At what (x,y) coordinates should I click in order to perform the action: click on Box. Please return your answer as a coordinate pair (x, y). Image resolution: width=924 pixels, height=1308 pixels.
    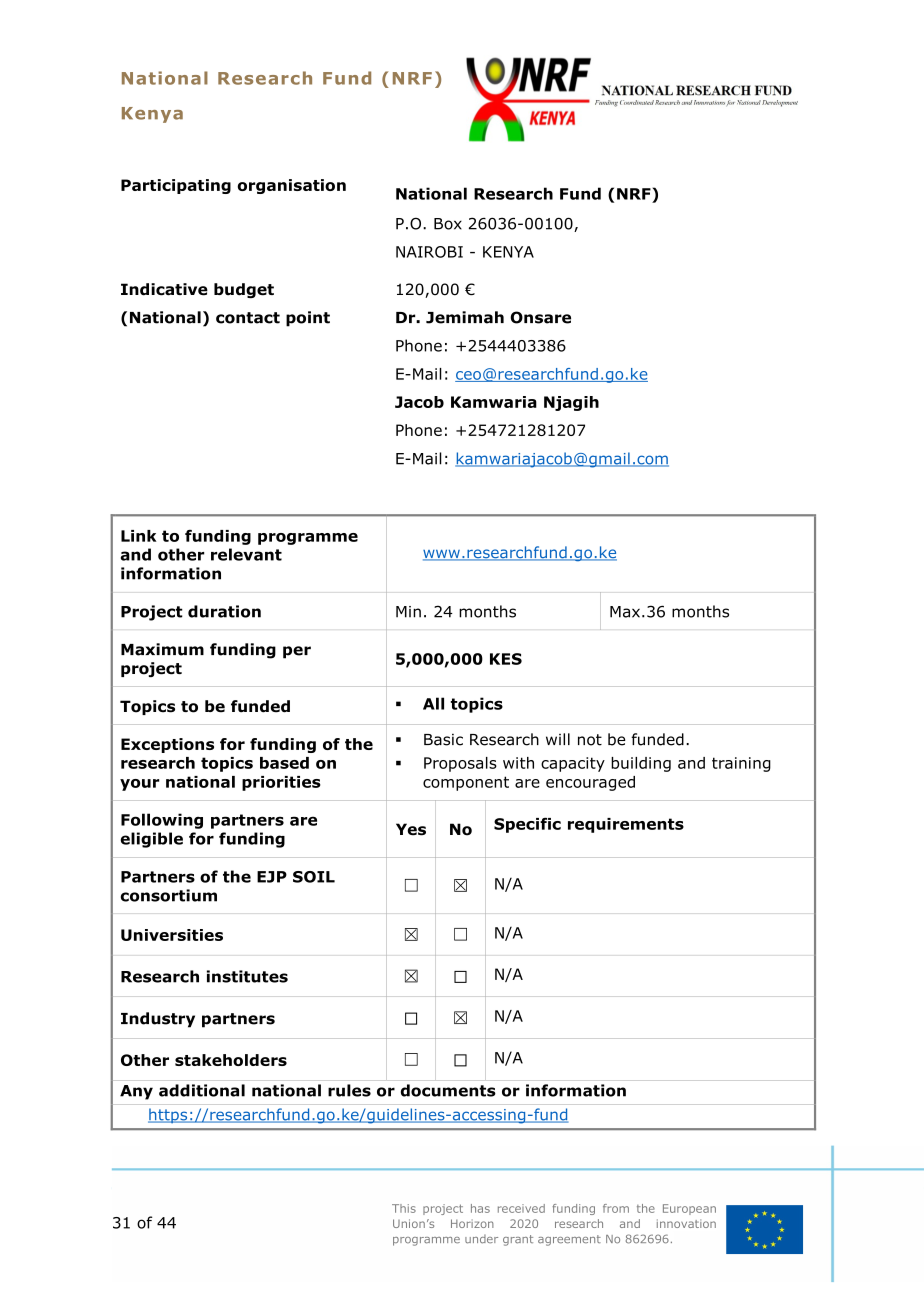
    Looking at the image, I should click on (448, 224).
